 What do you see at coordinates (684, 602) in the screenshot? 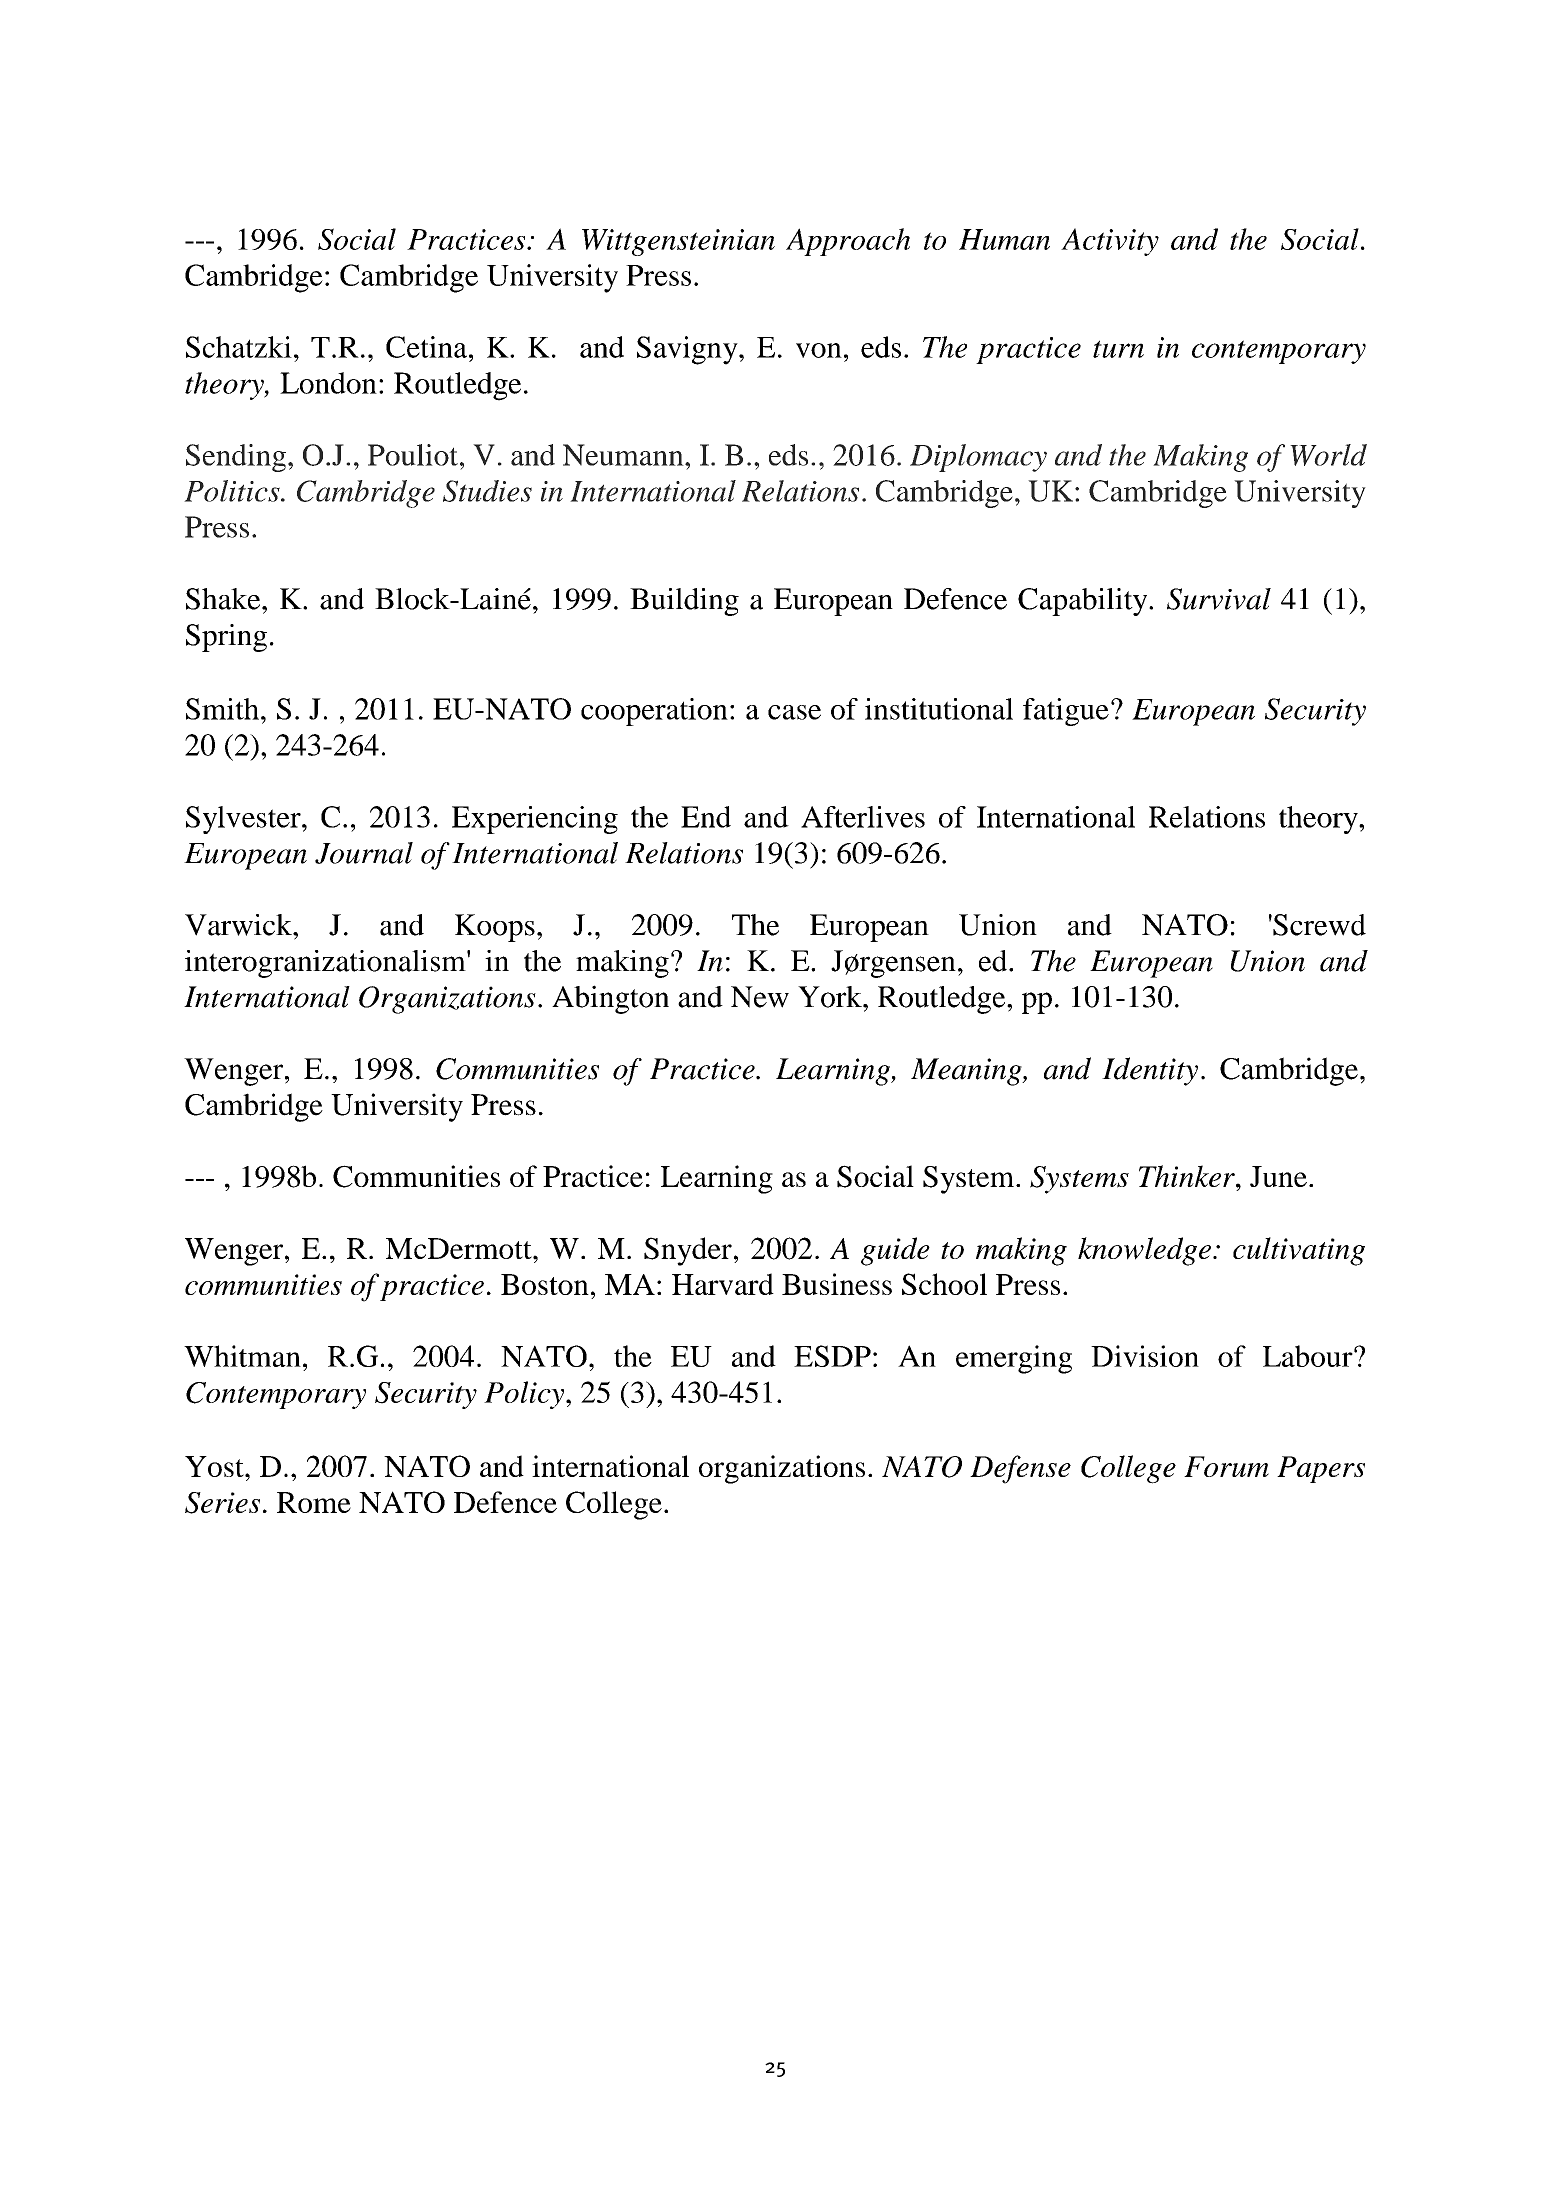
I see `Building` at bounding box center [684, 602].
